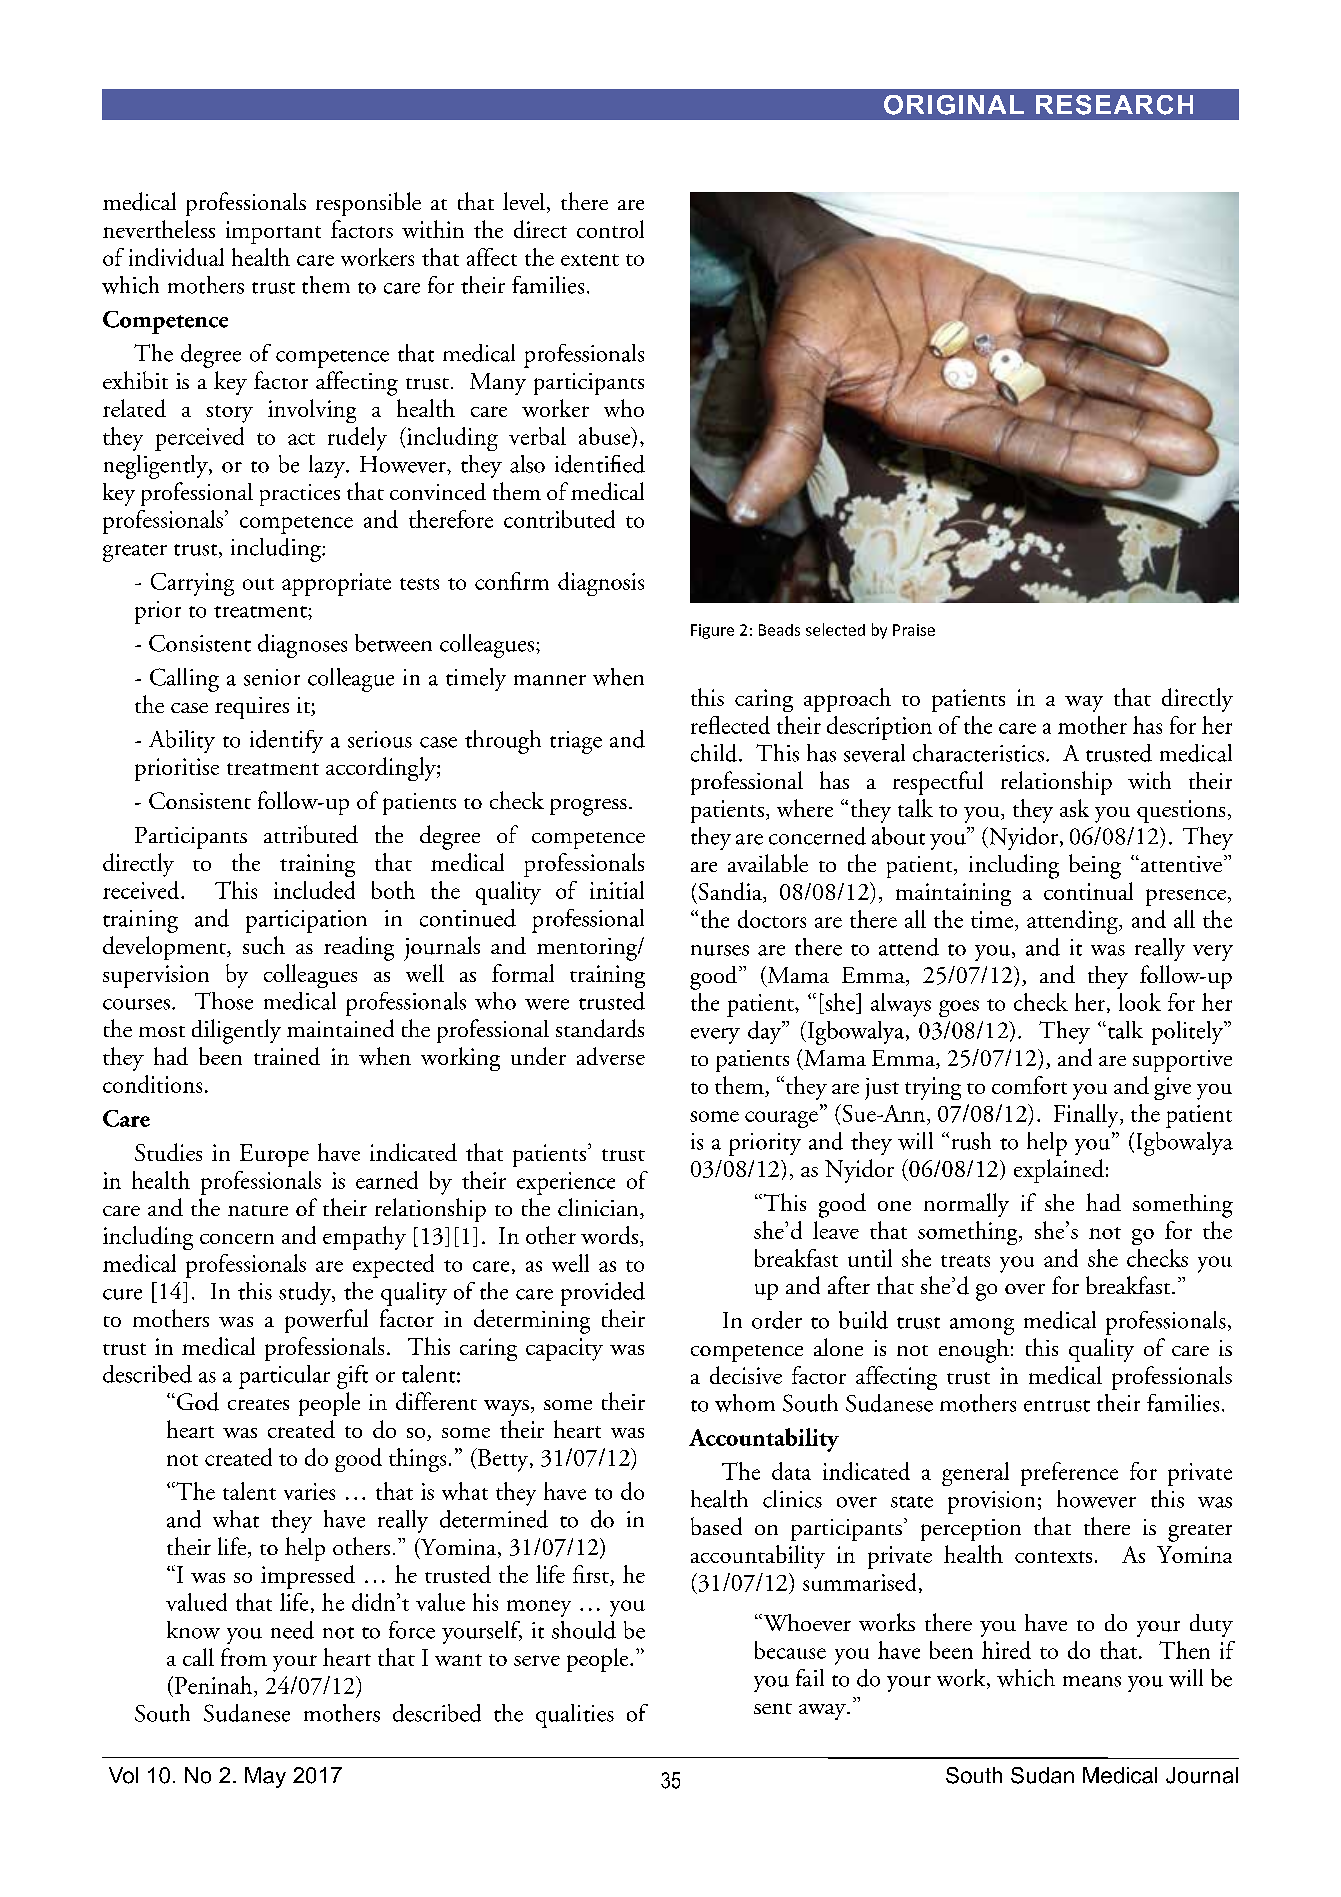 The image size is (1341, 1897). What do you see at coordinates (192, 584) in the image?
I see `Carrying` at bounding box center [192, 584].
